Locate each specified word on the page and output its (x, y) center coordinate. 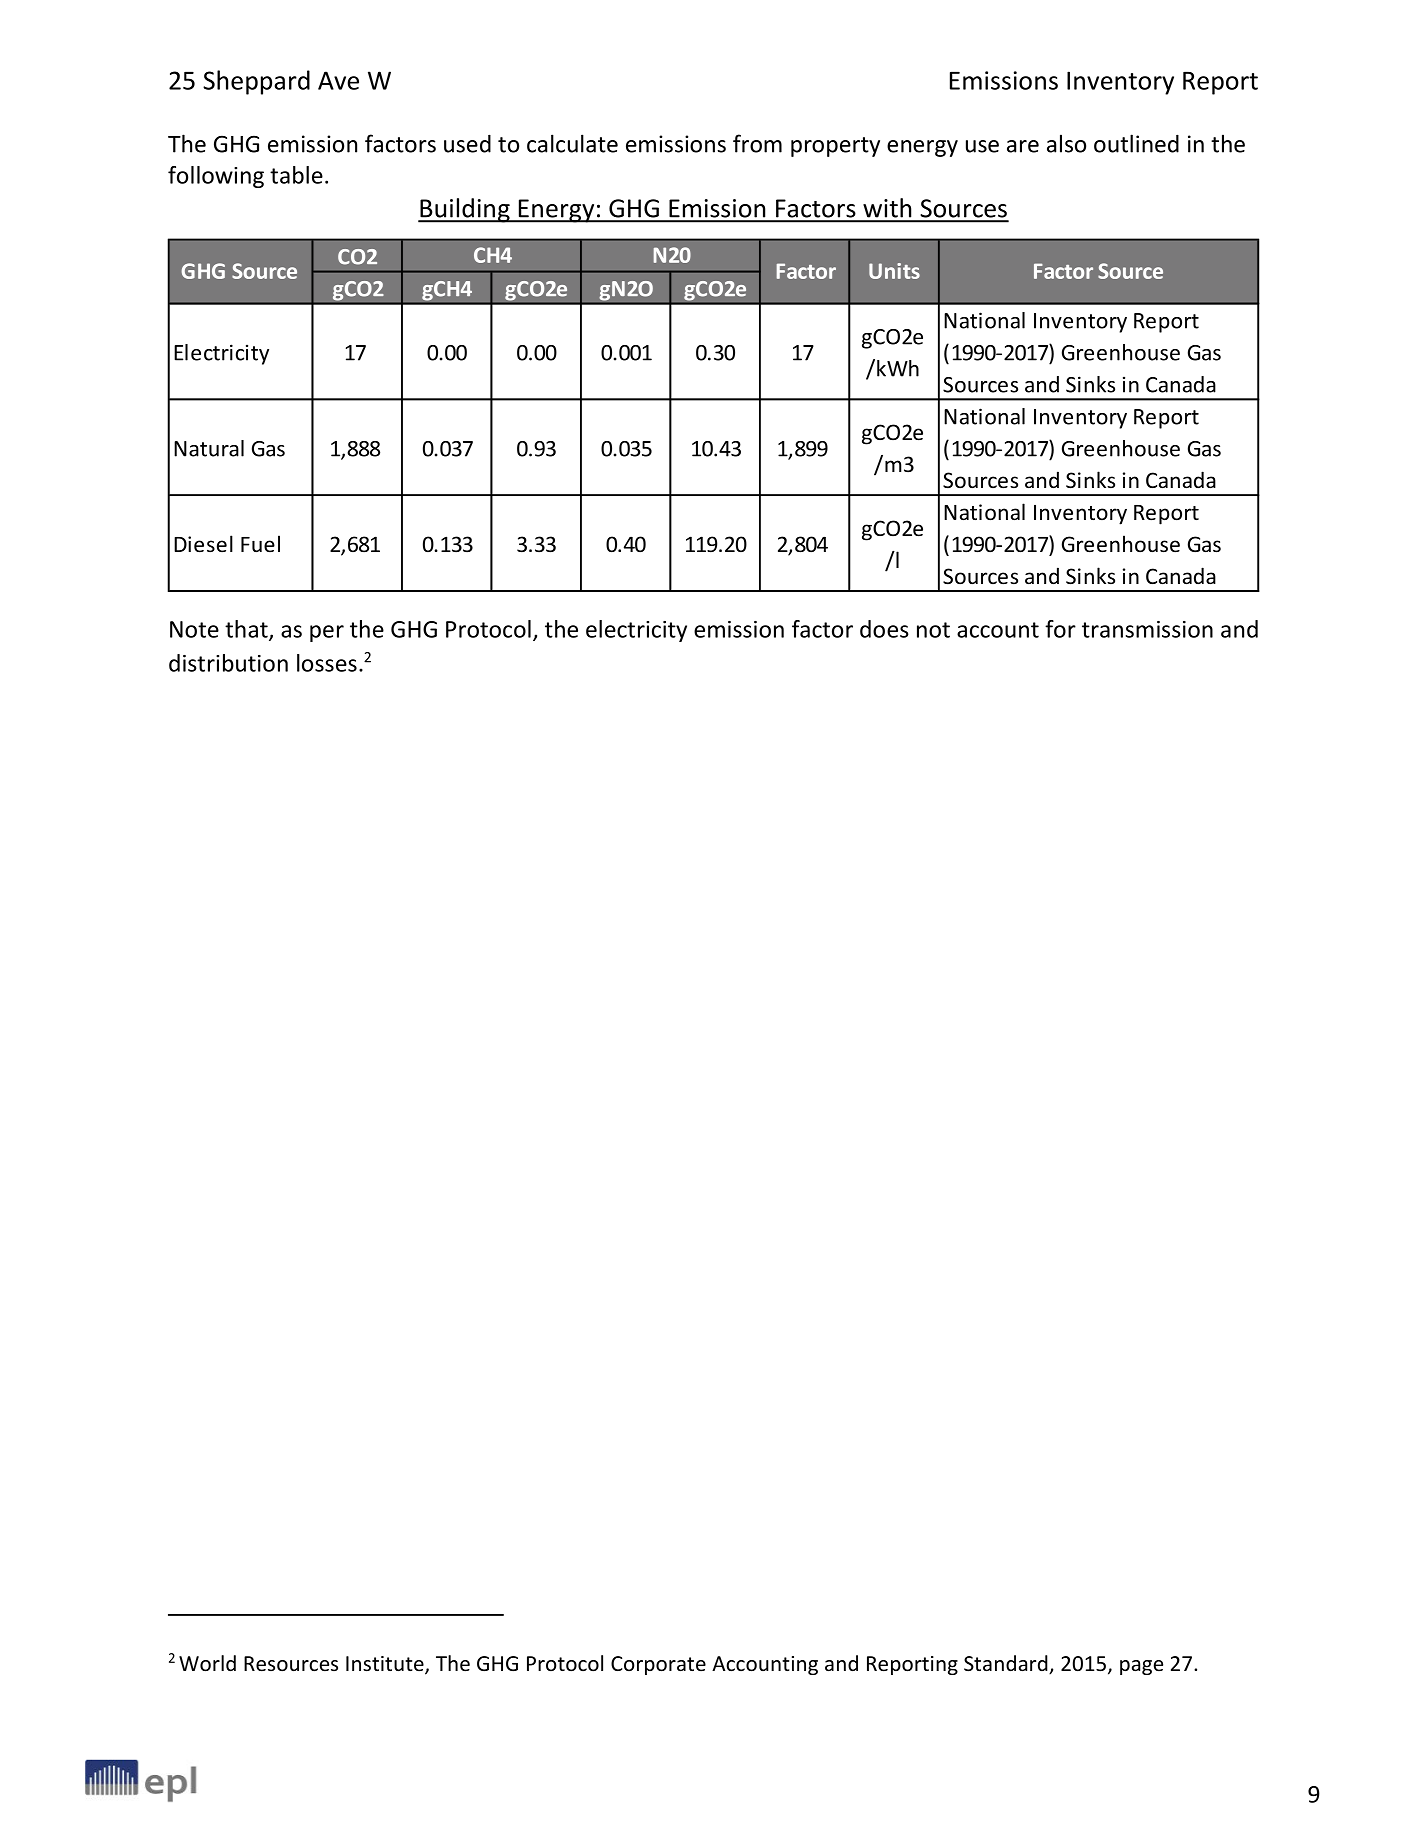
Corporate (658, 1665)
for (1060, 629)
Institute (386, 1665)
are (1023, 146)
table (296, 175)
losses (327, 663)
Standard (1007, 1664)
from (757, 143)
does (884, 629)
